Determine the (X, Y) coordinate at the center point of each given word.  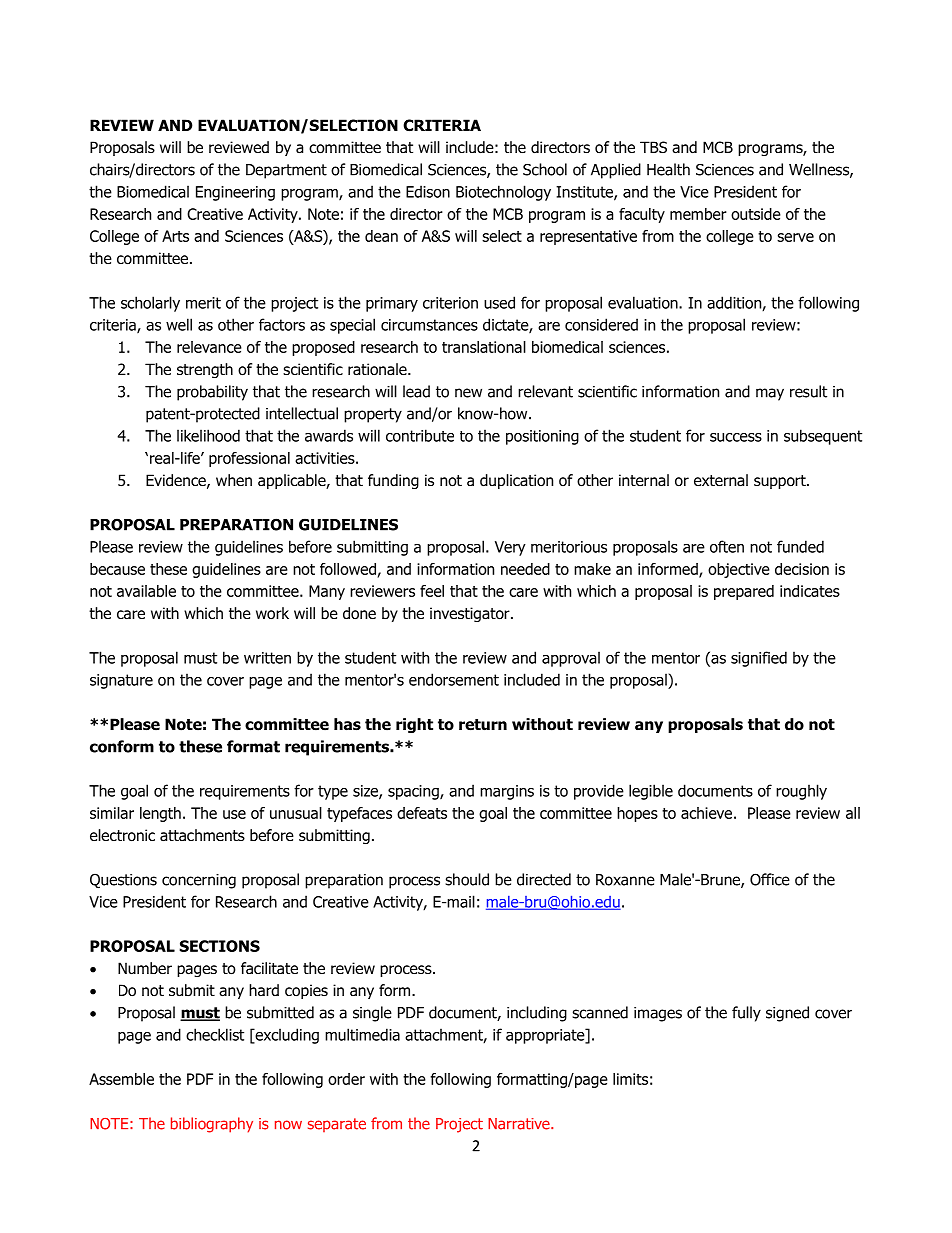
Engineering (235, 193)
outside (756, 214)
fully (746, 1014)
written (267, 658)
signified (759, 659)
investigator (471, 614)
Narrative (520, 1124)
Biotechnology (503, 193)
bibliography (212, 1125)
